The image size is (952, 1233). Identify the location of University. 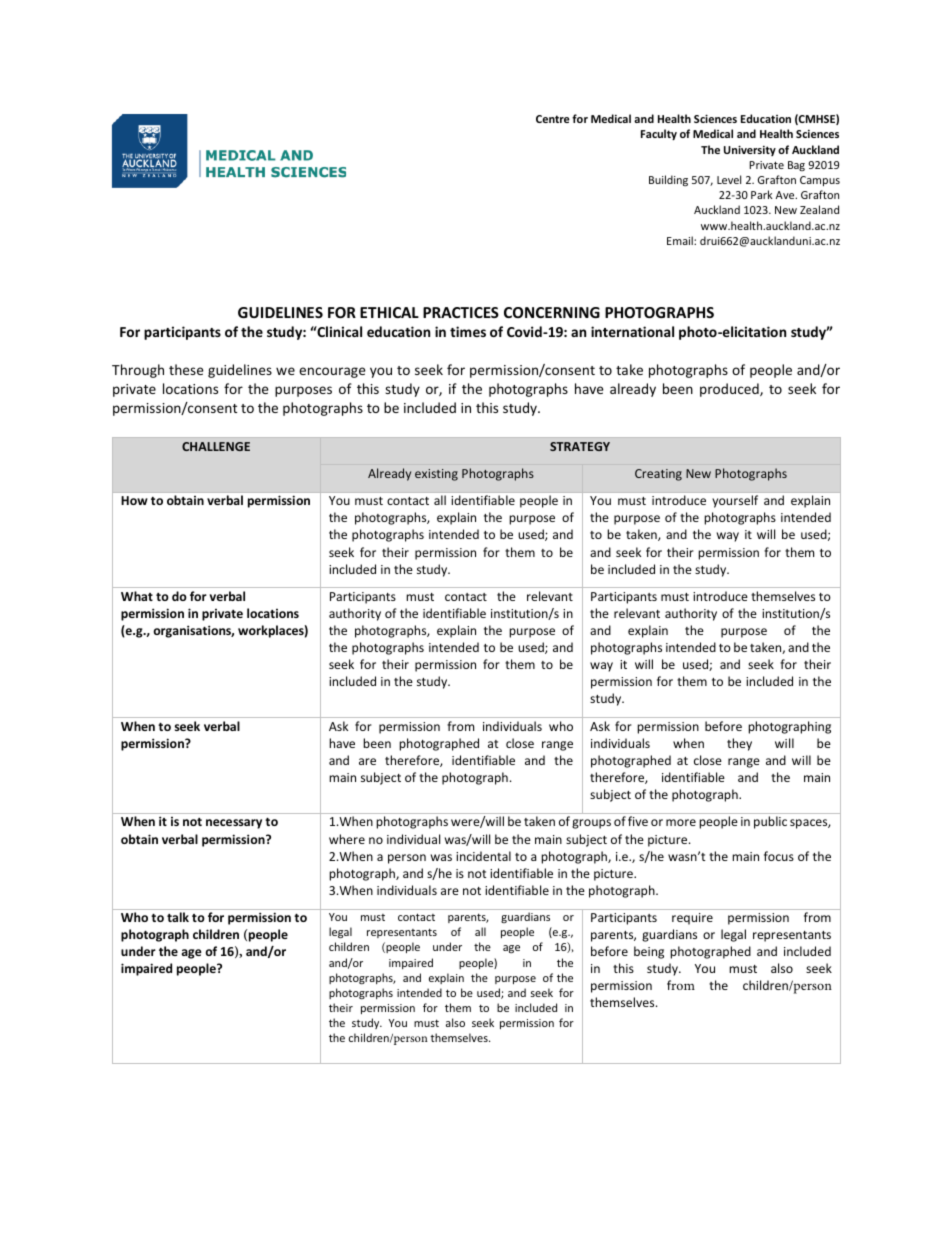
(750, 150).
